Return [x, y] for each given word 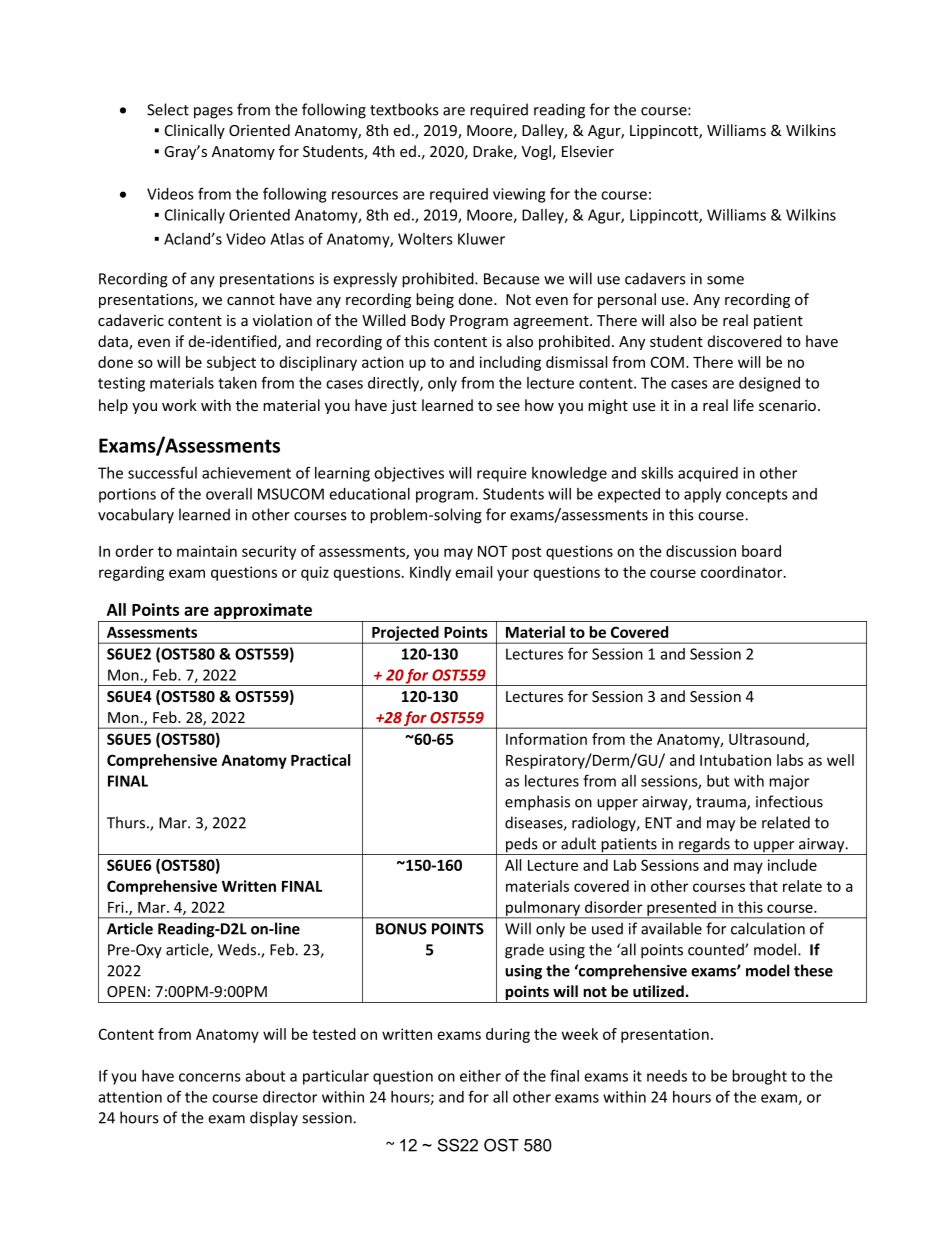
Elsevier [588, 151]
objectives [409, 474]
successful [162, 472]
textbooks [404, 109]
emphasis [537, 803]
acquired [708, 474]
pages [213, 113]
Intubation [735, 760]
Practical [320, 760]
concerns [210, 1077]
